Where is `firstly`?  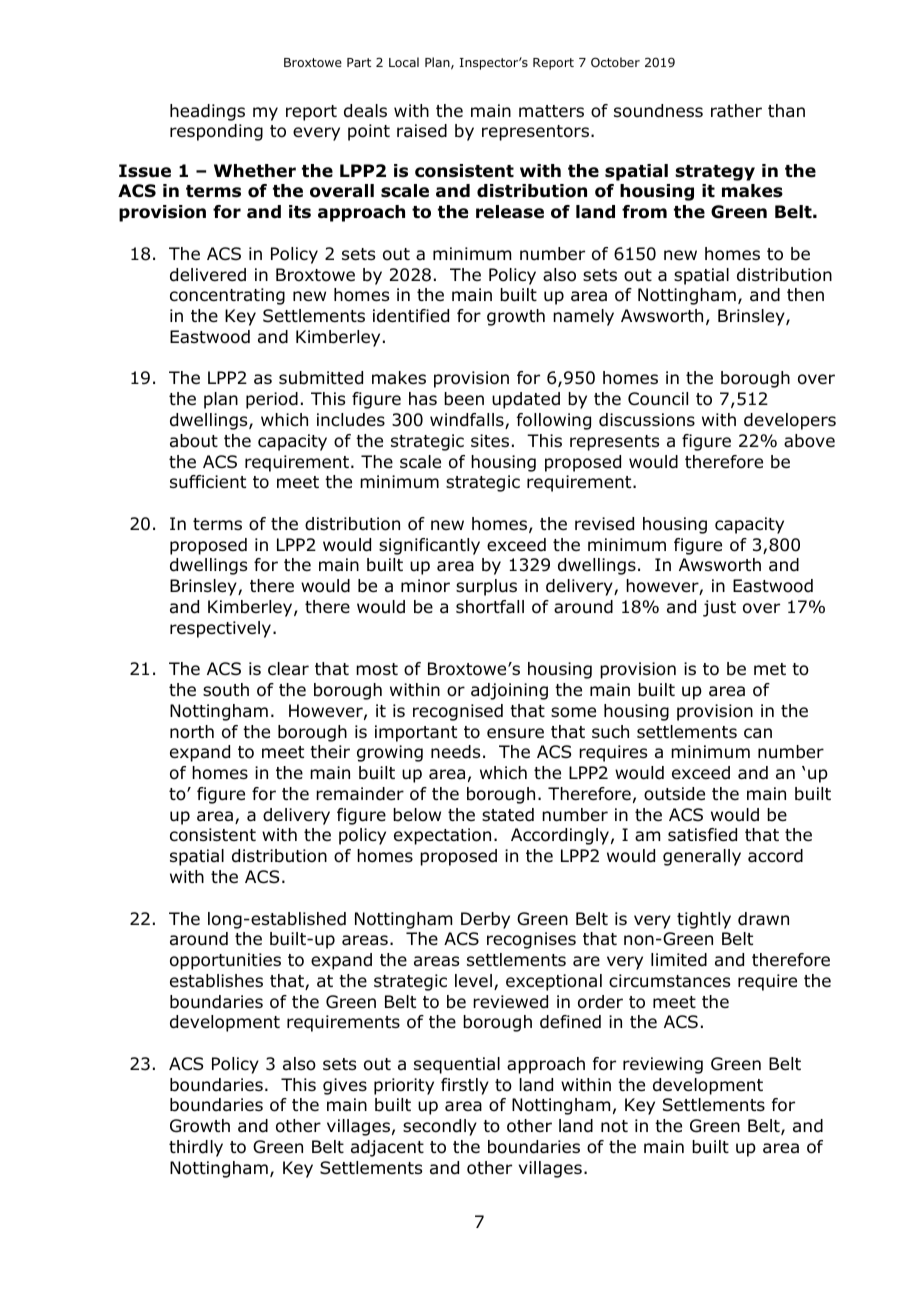 firstly is located at coordinates (465, 1086).
